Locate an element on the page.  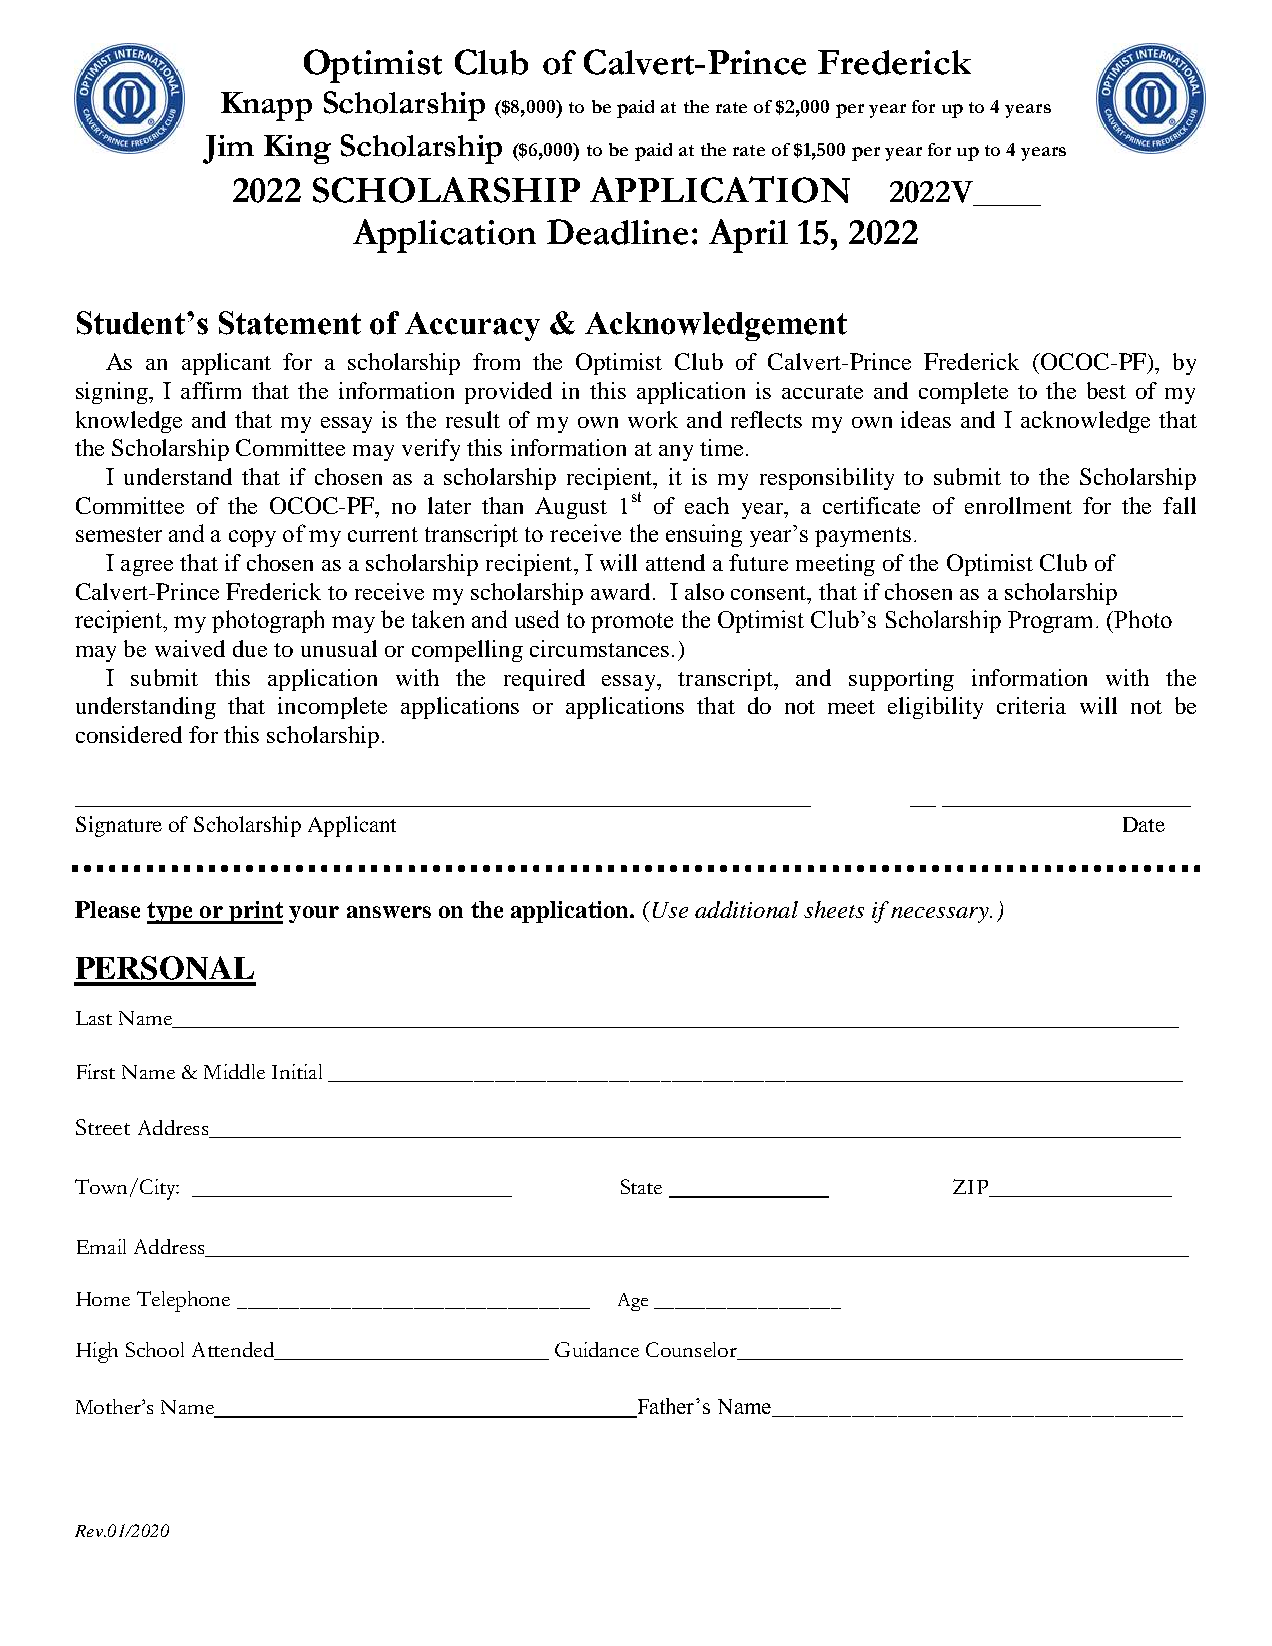
criteria is located at coordinates (1031, 705).
